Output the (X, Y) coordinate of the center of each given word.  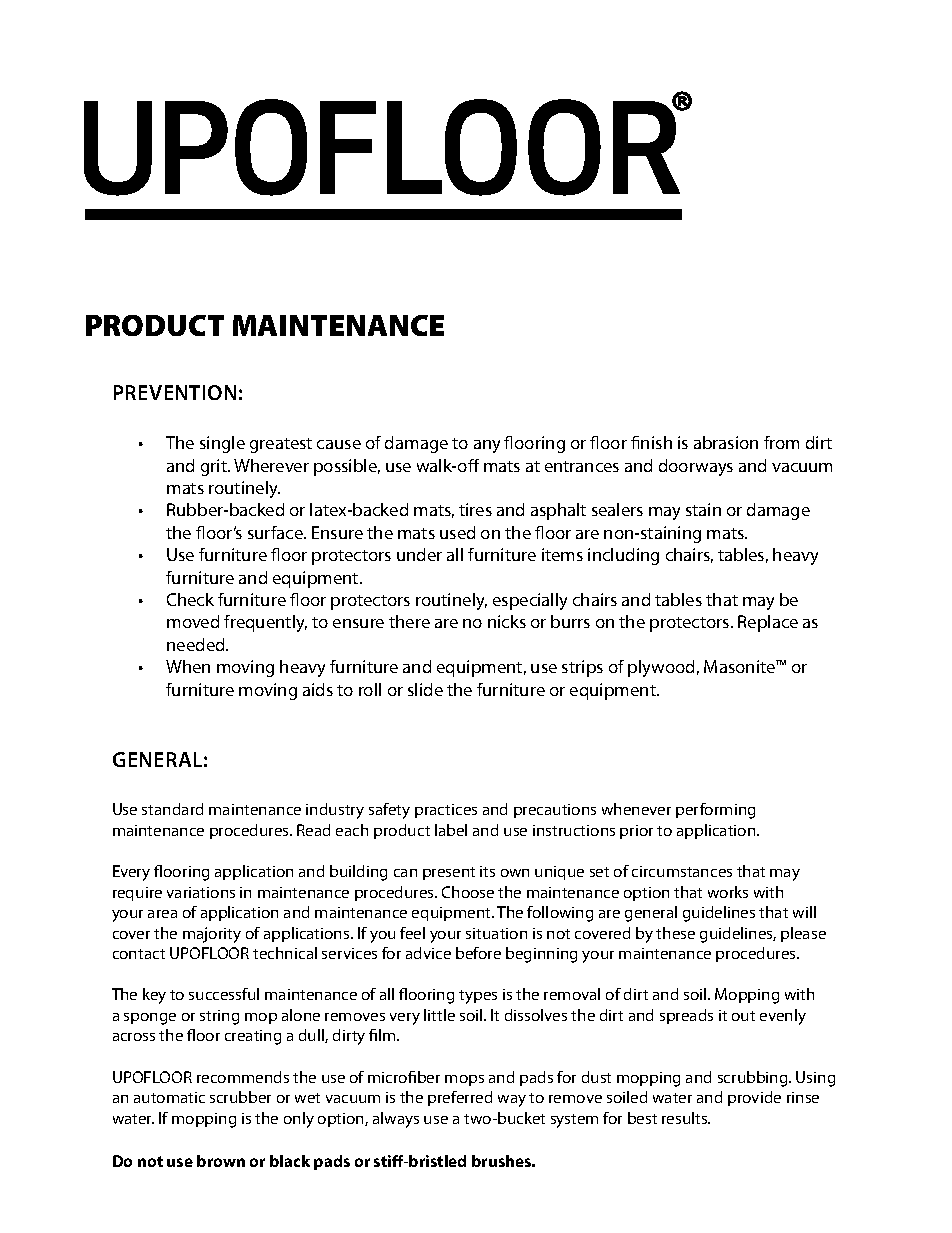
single (222, 444)
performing (715, 811)
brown (221, 1161)
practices (446, 811)
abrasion (726, 442)
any (487, 446)
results (686, 1118)
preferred (460, 1098)
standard (172, 809)
